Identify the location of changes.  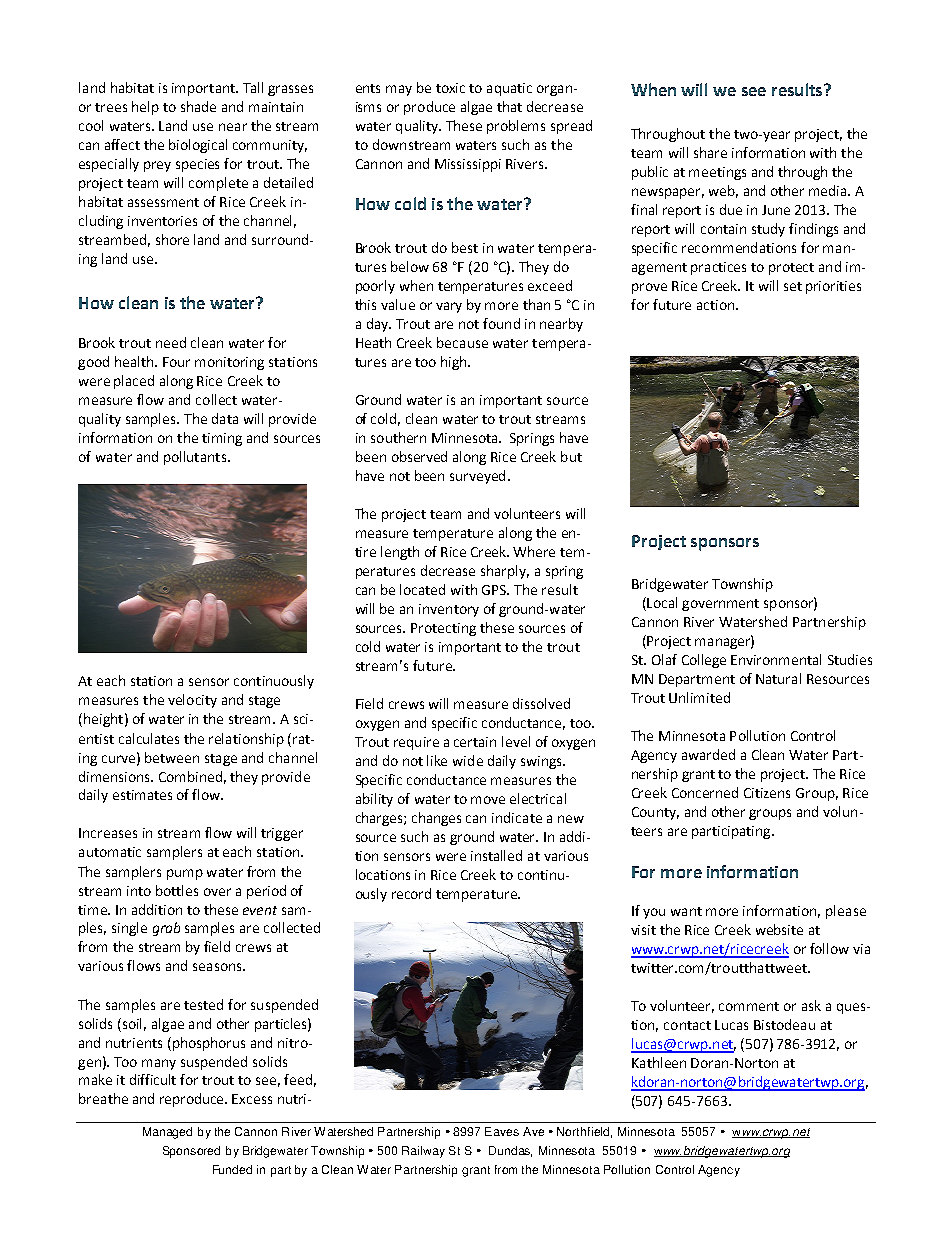
(436, 819).
